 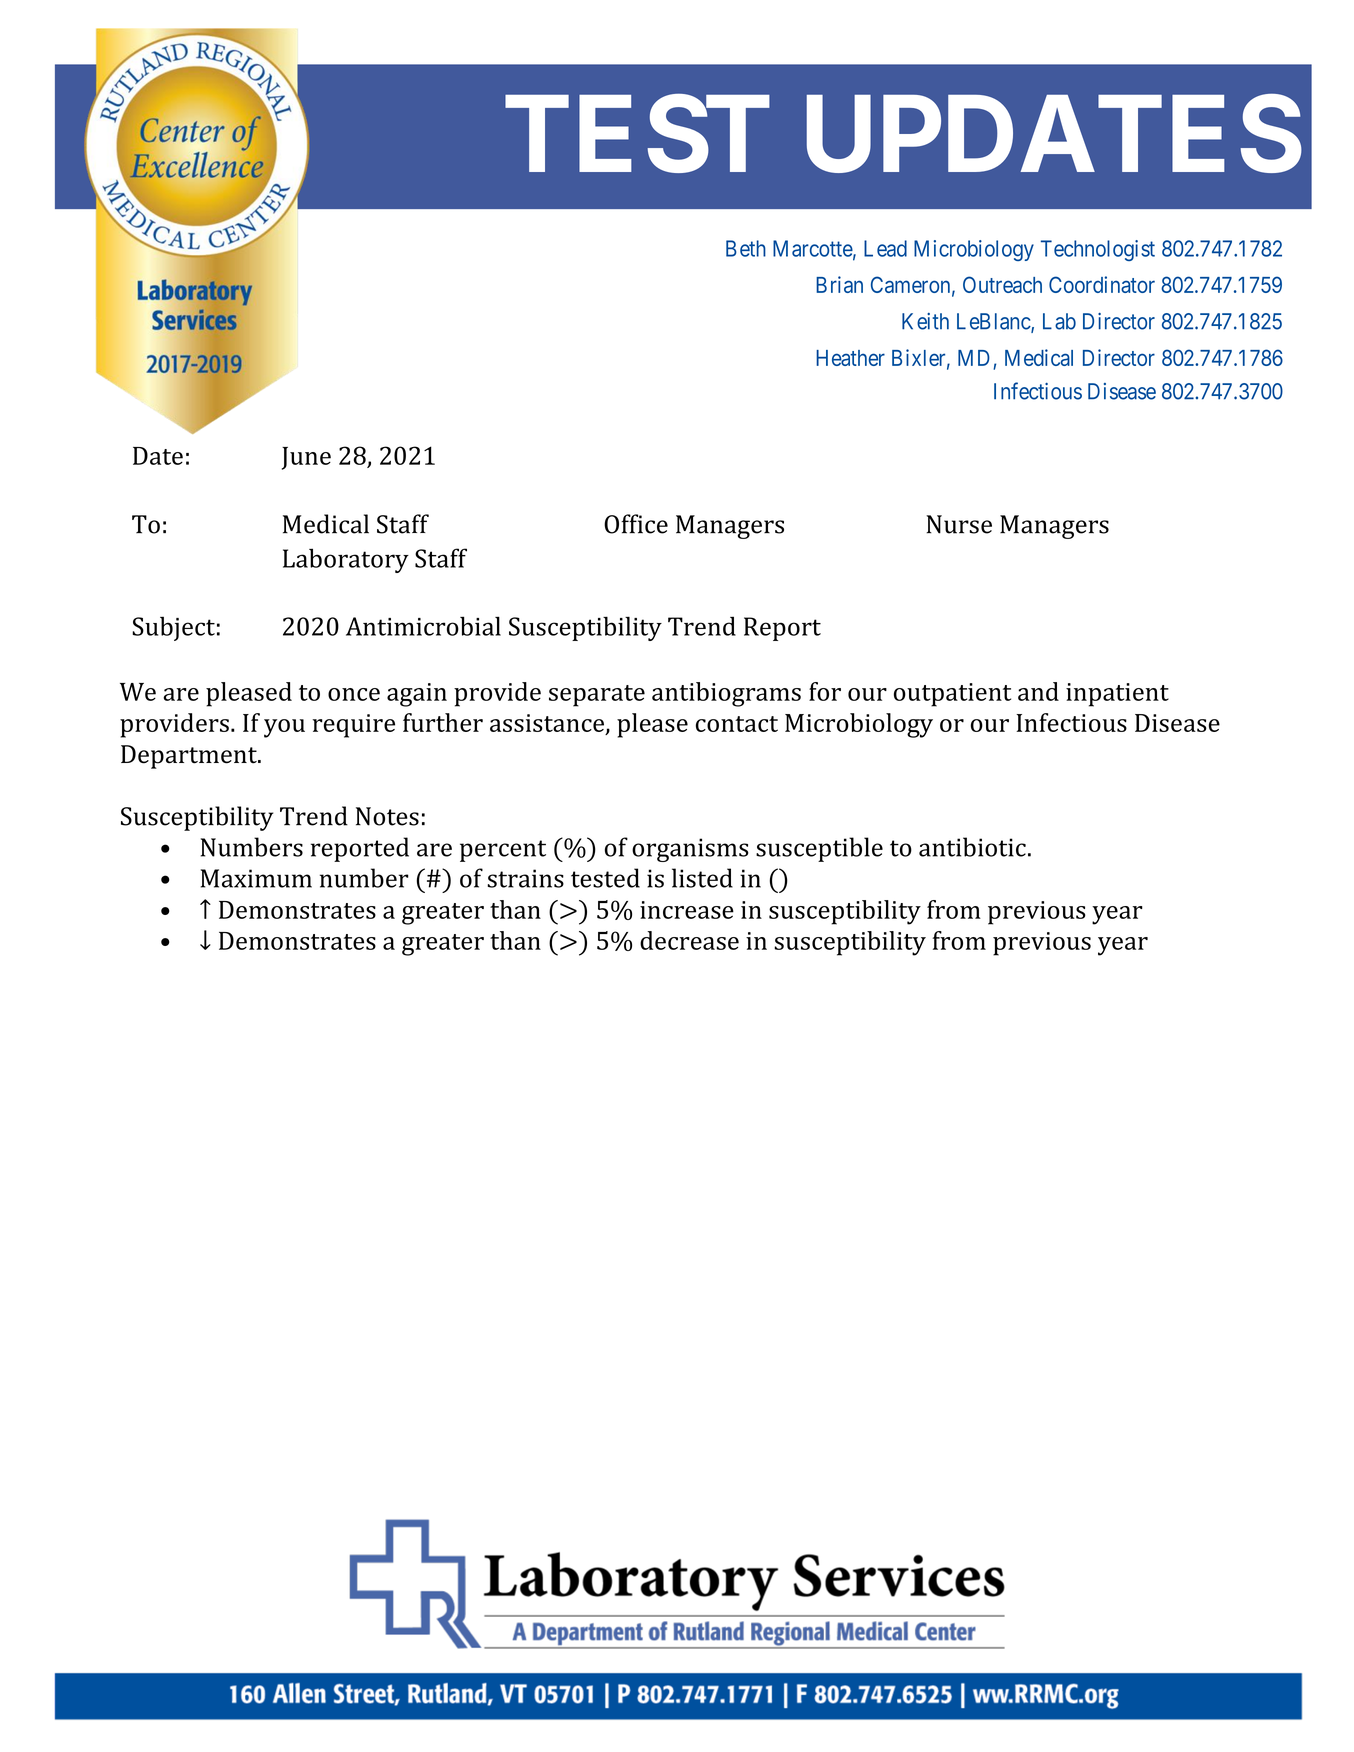 I want to click on Brian, so click(x=839, y=284).
